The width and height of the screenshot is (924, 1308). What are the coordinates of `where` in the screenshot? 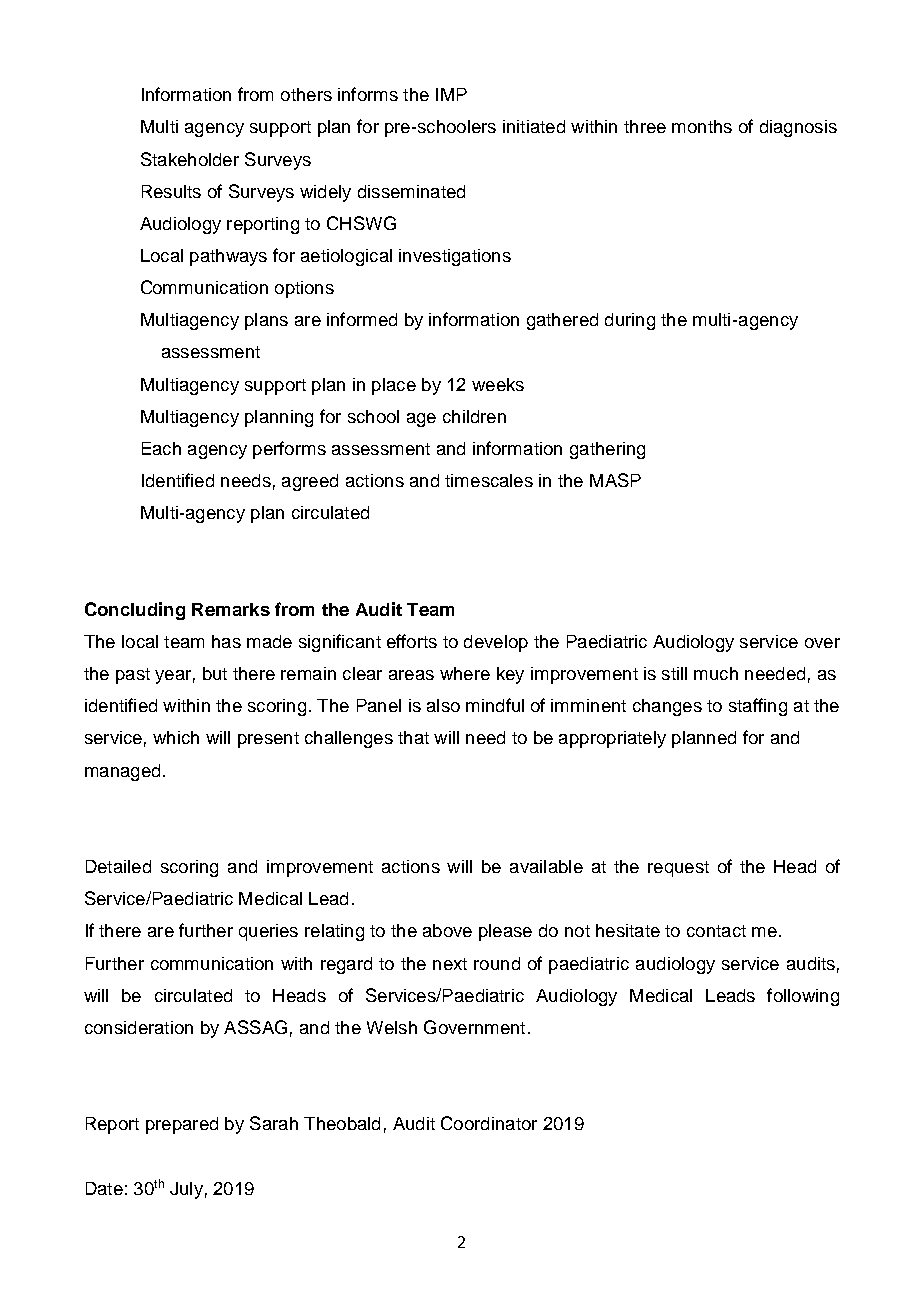 It's located at (465, 673).
